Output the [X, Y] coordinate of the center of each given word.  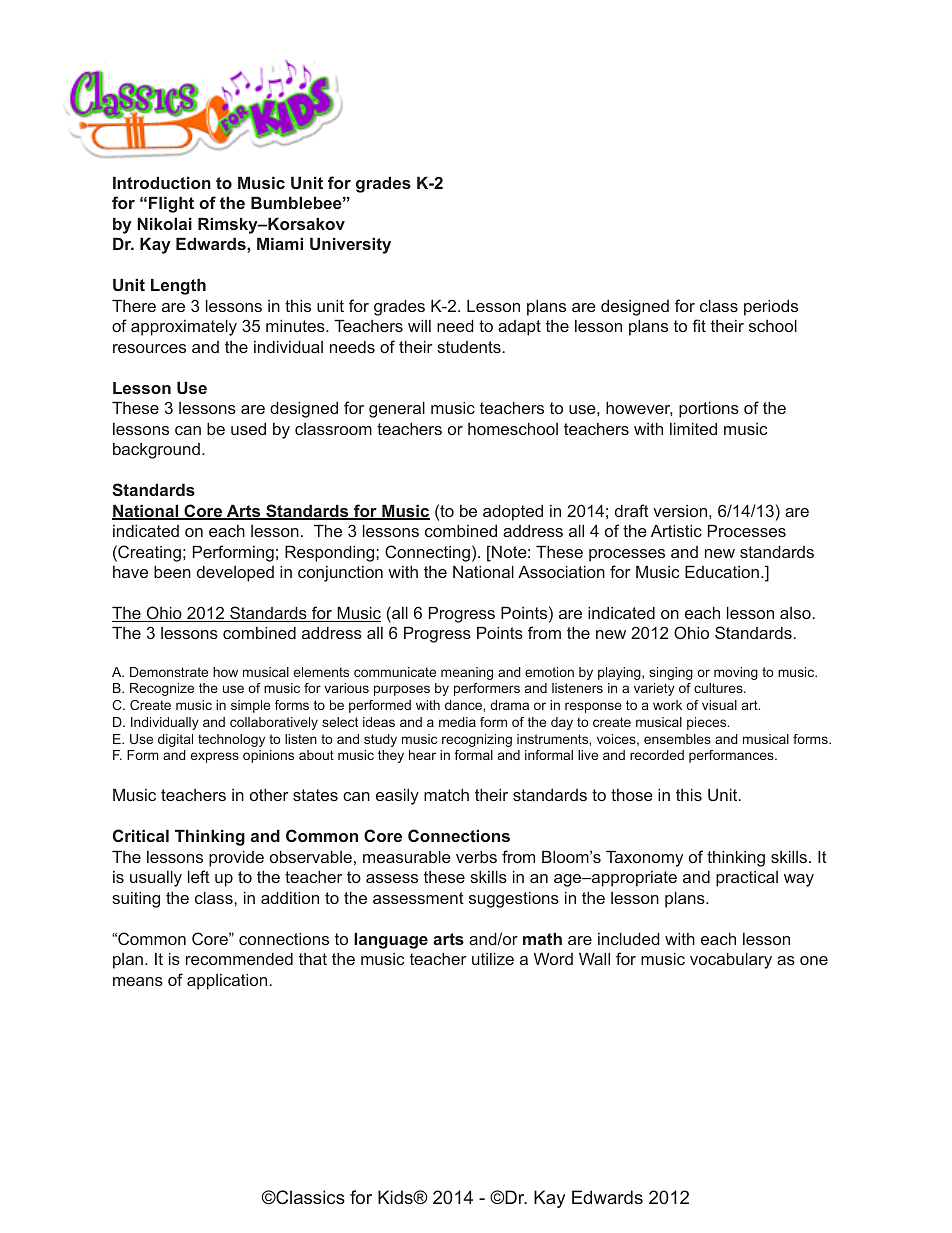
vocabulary [731, 960]
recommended [239, 958]
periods [771, 307]
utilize [493, 958]
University [350, 245]
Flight [171, 204]
